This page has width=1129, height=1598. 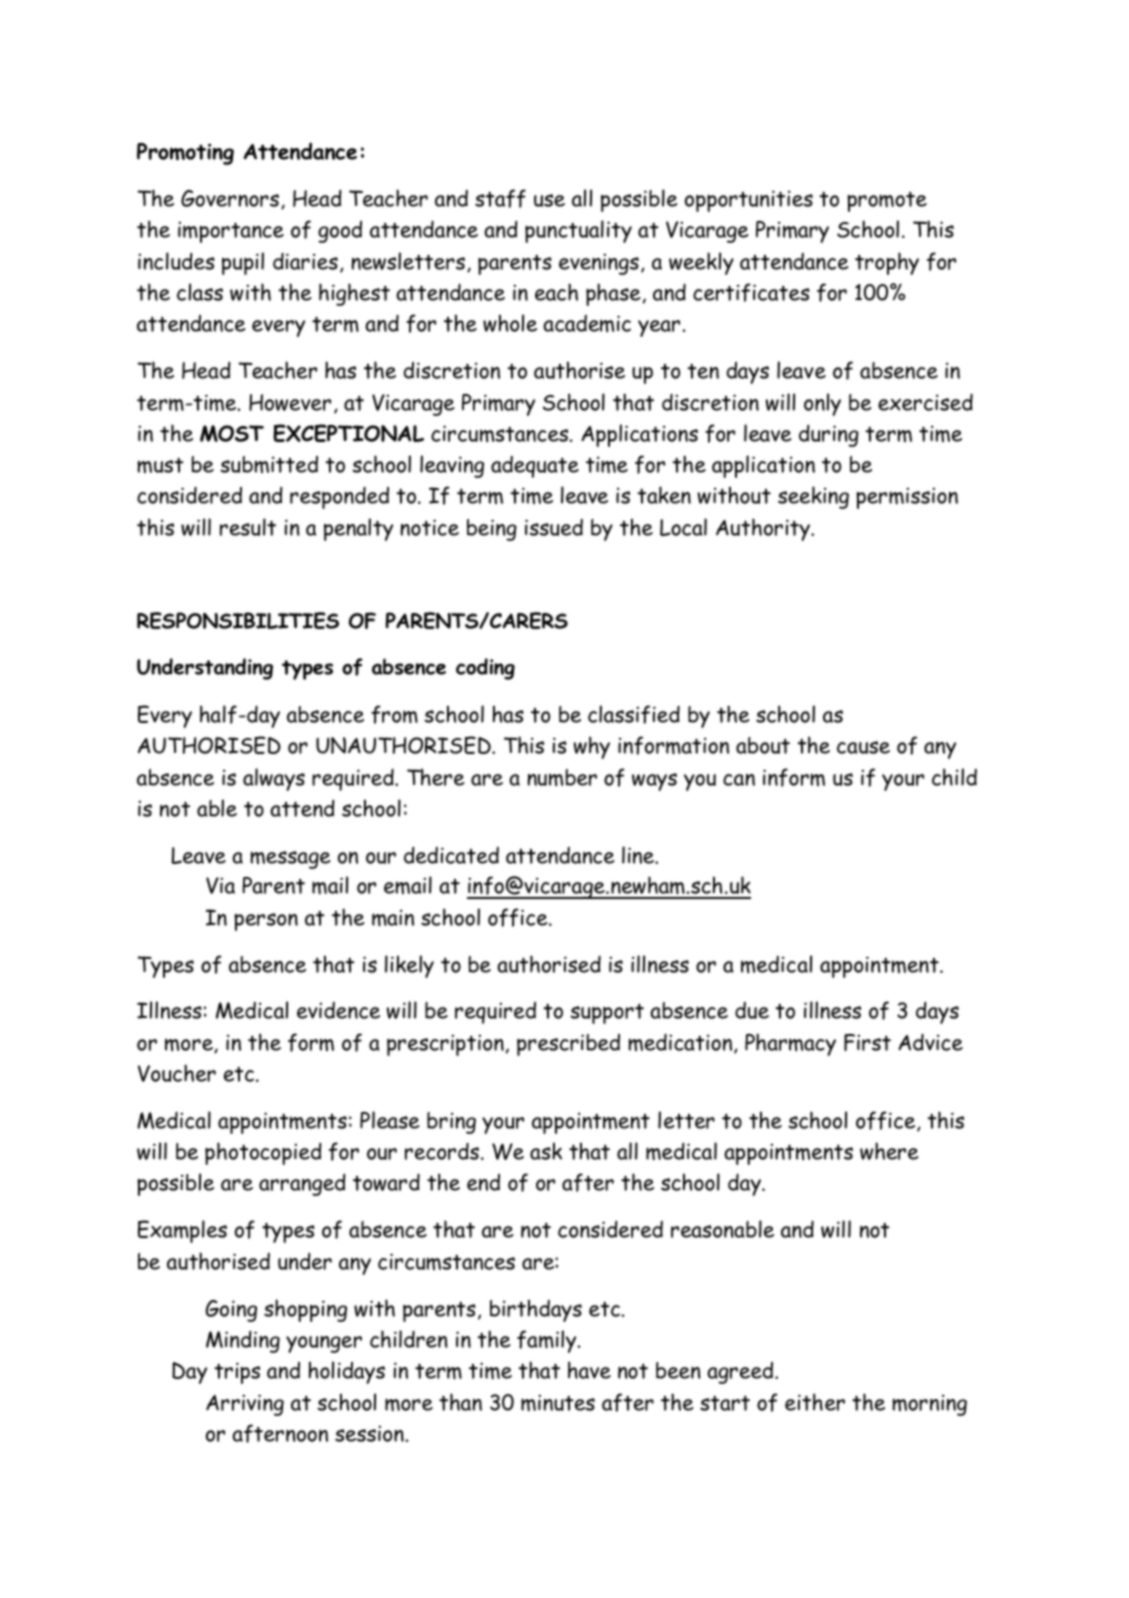 What do you see at coordinates (230, 198) in the page?
I see `Governors` at bounding box center [230, 198].
